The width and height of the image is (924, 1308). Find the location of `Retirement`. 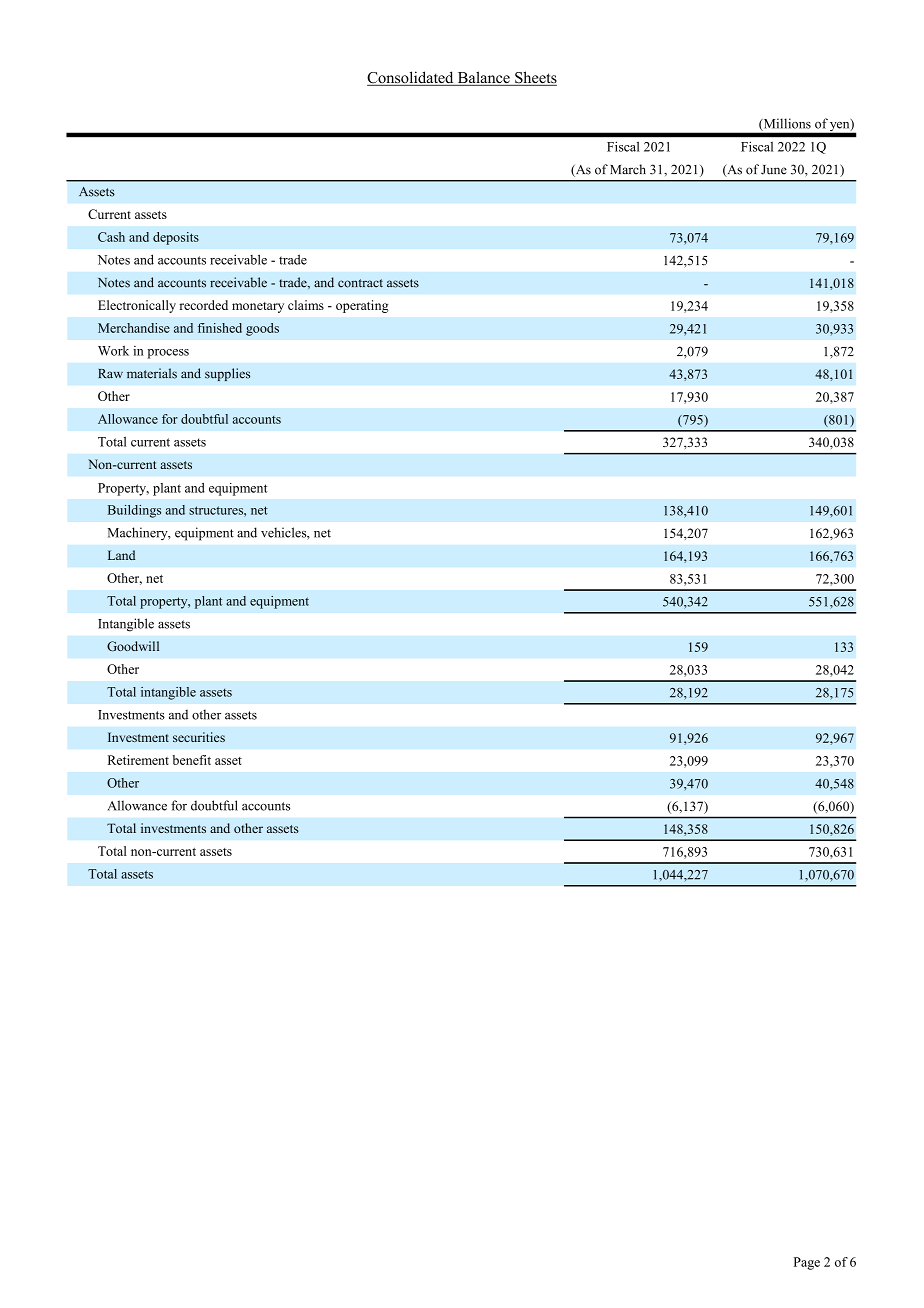

Retirement is located at coordinates (138, 760).
